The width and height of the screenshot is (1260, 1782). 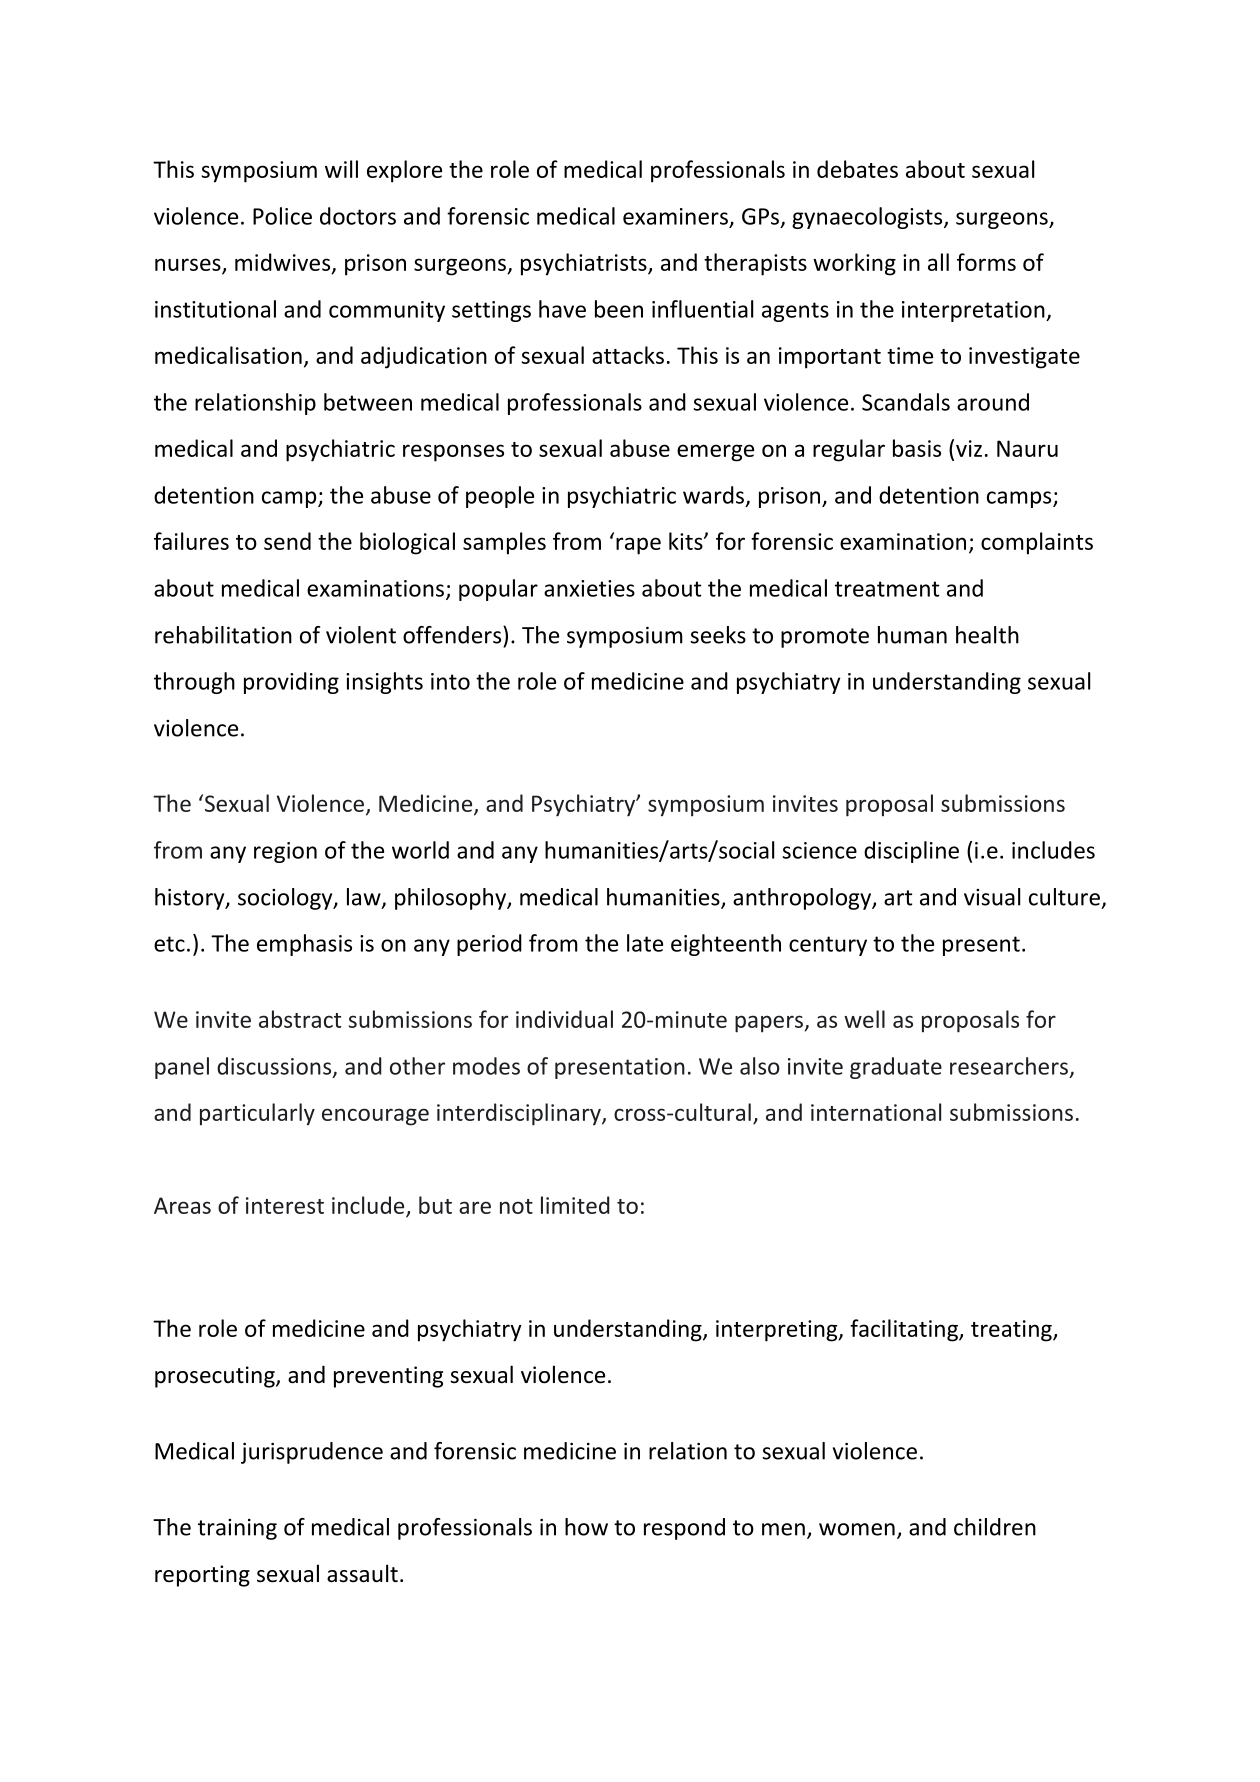 What do you see at coordinates (287, 541) in the screenshot?
I see `send` at bounding box center [287, 541].
